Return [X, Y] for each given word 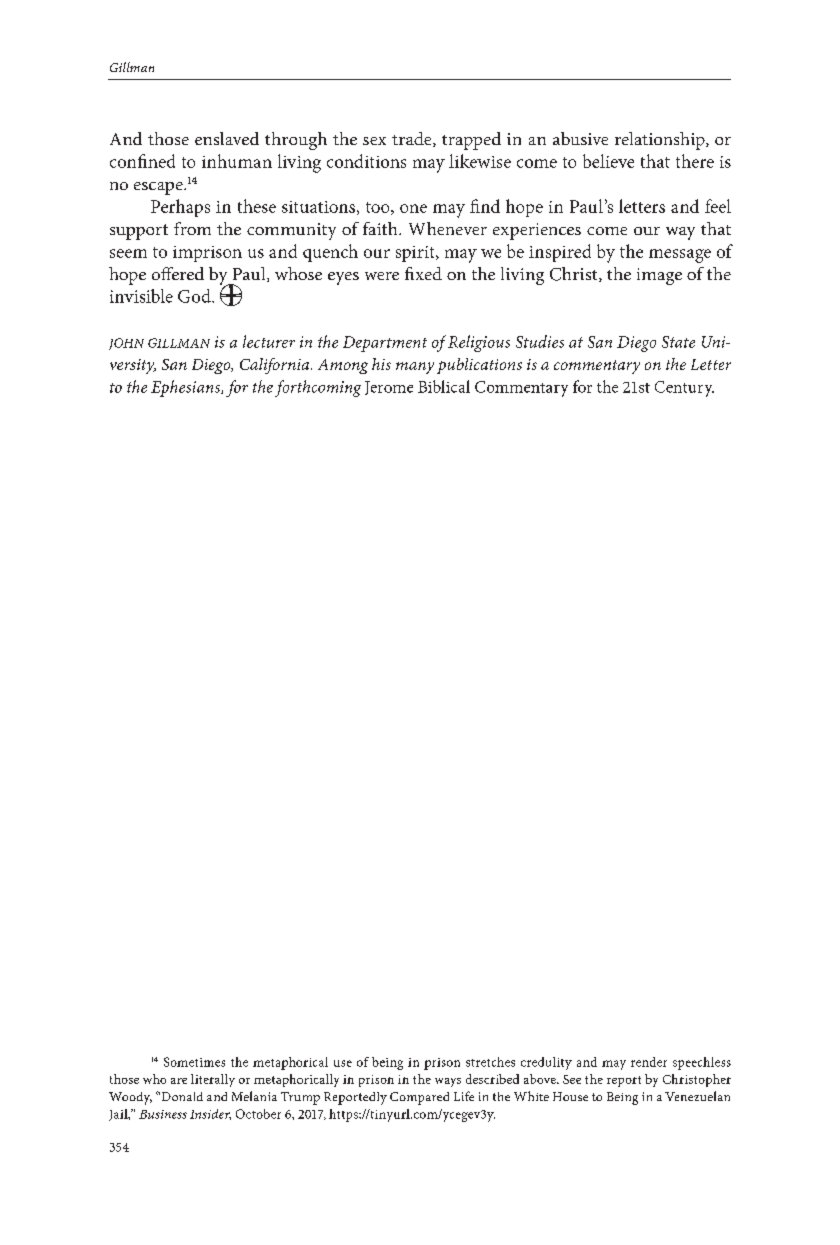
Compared [419, 1098]
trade [413, 139]
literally [213, 1080]
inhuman [237, 161]
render [649, 1062]
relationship [661, 141]
